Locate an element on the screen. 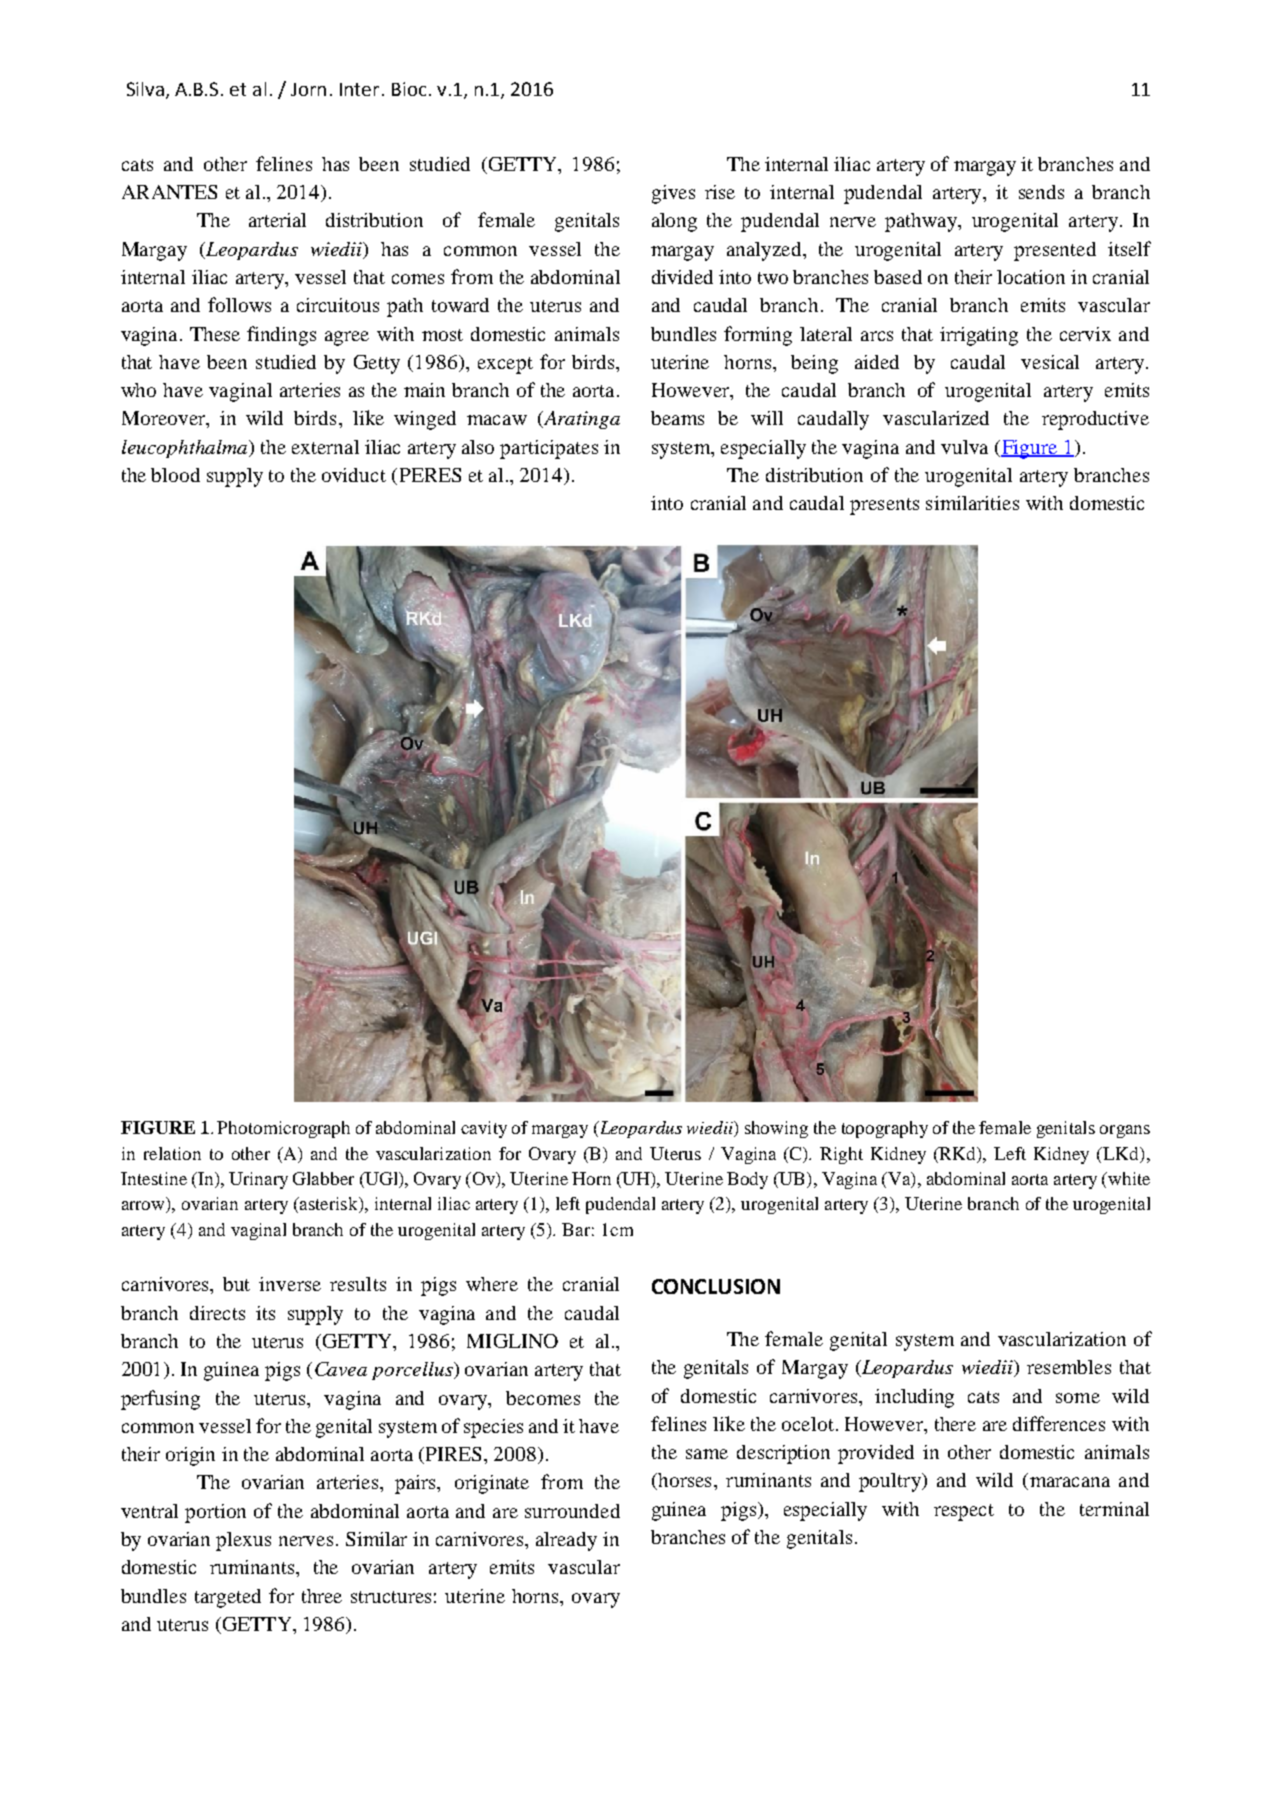 This screenshot has width=1272, height=1799. plexus is located at coordinates (243, 1541).
